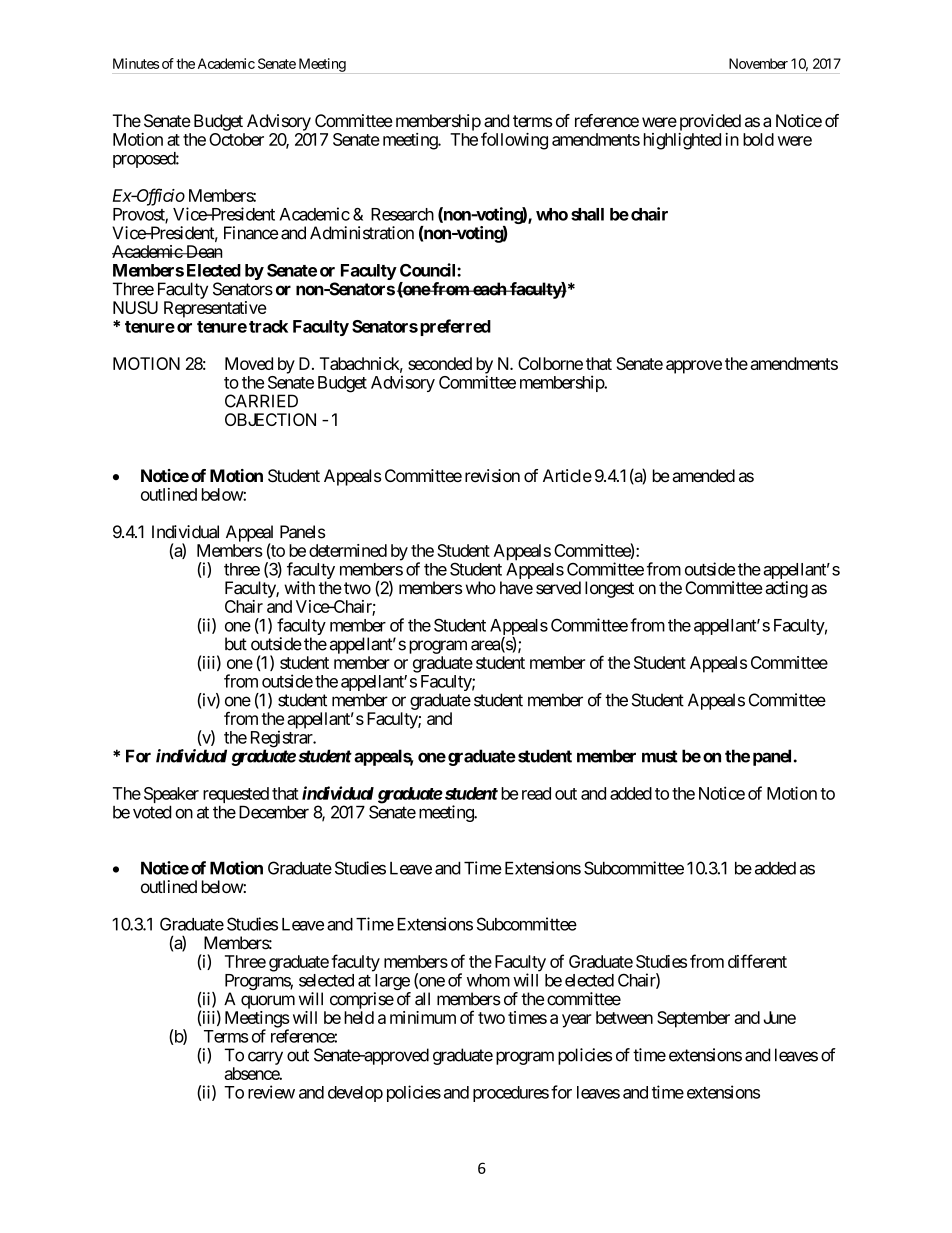 This page has height=1233, width=952. I want to click on preferred, so click(455, 327).
